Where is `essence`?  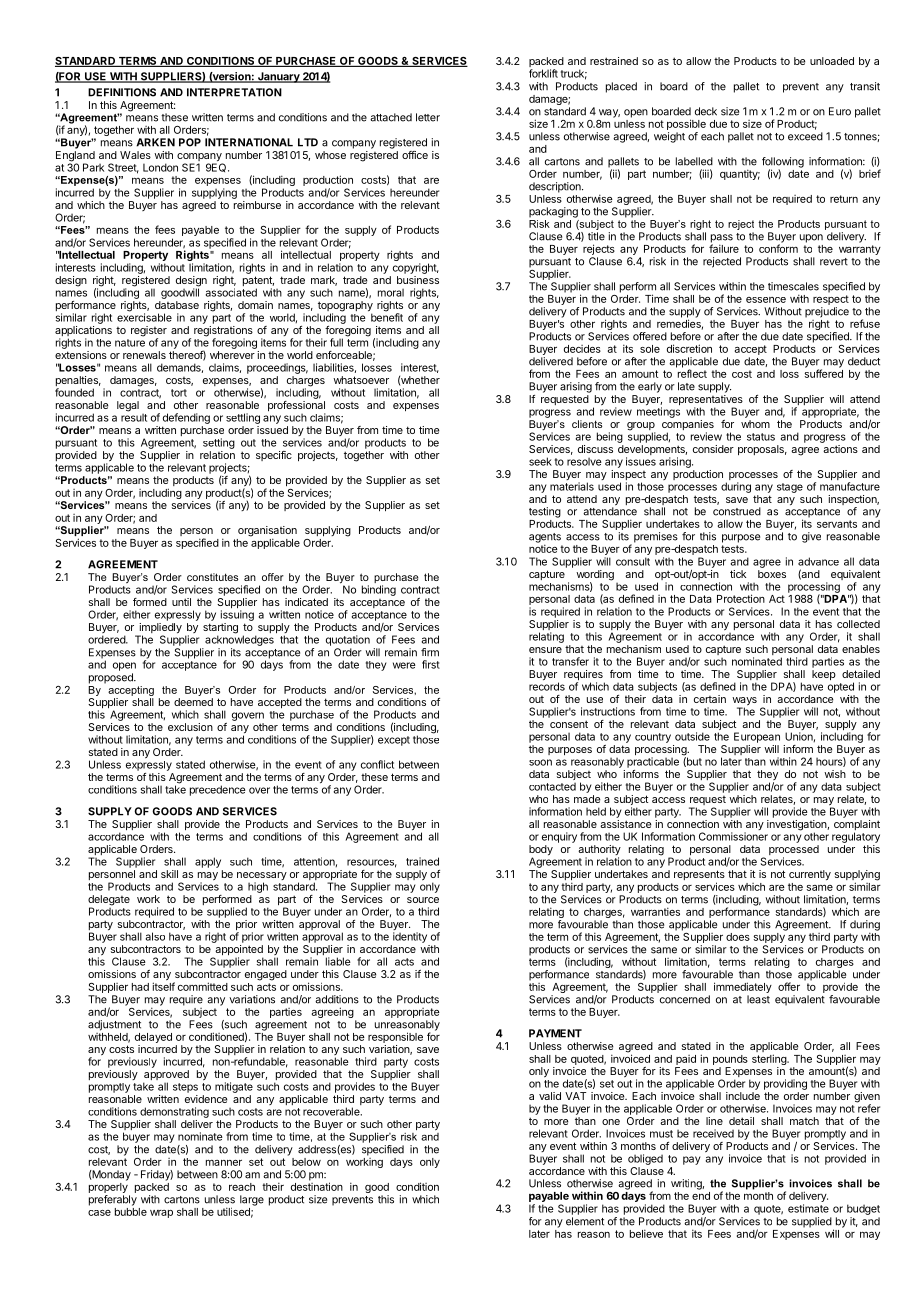 essence is located at coordinates (766, 300).
